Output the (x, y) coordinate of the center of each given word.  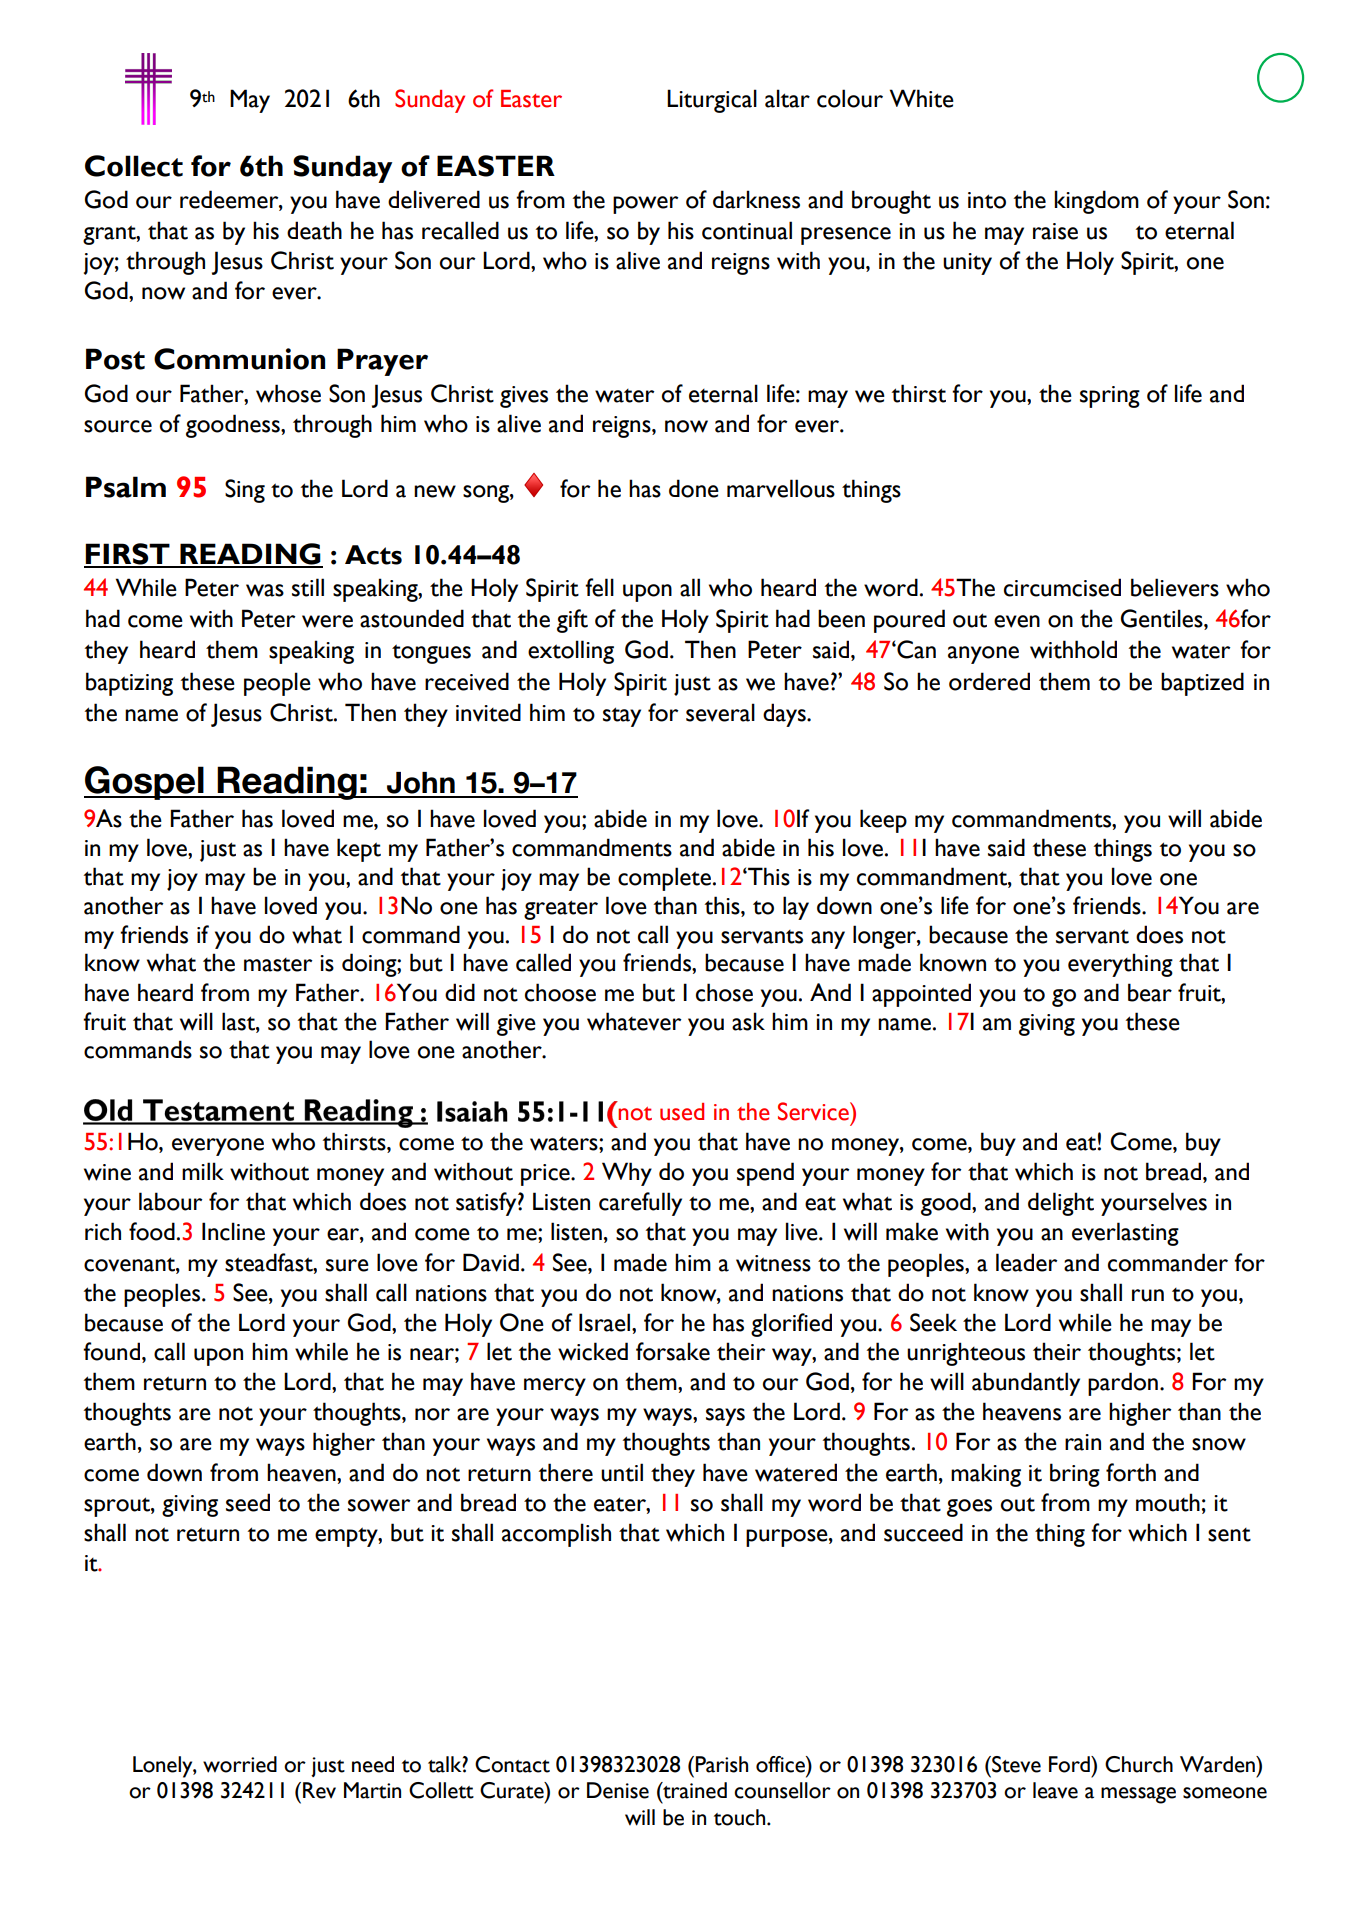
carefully (640, 1204)
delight (1061, 1204)
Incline (233, 1231)
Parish (720, 1764)
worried (240, 1764)
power (645, 205)
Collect (134, 166)
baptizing (129, 684)
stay (622, 717)
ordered (989, 681)
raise (1055, 231)
